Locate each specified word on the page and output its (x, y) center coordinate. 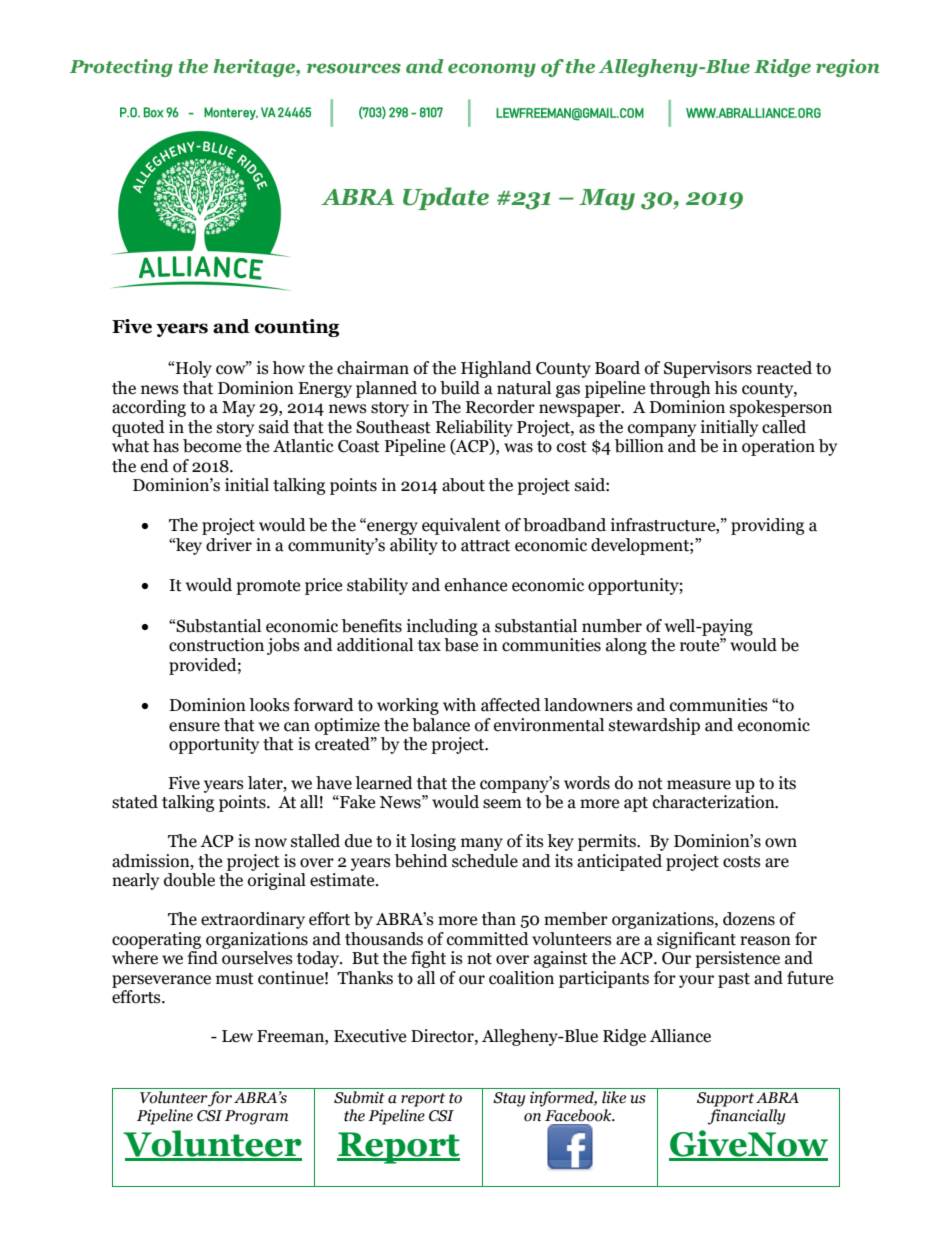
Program (256, 1117)
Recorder (500, 407)
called (784, 427)
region (848, 68)
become (212, 446)
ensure (194, 727)
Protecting (121, 68)
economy (492, 70)
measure (699, 785)
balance (441, 725)
